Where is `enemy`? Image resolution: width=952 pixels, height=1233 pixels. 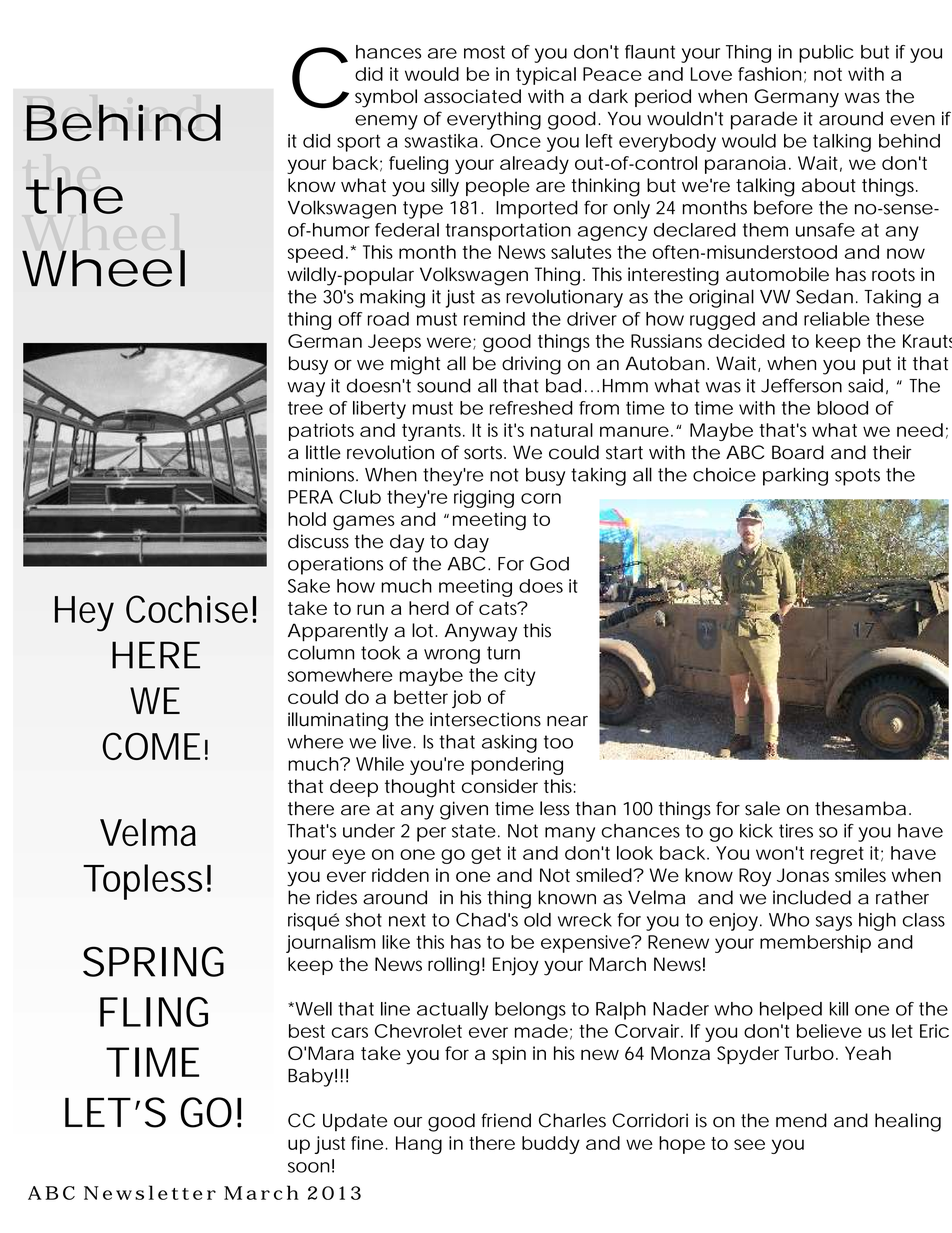 enemy is located at coordinates (386, 122).
